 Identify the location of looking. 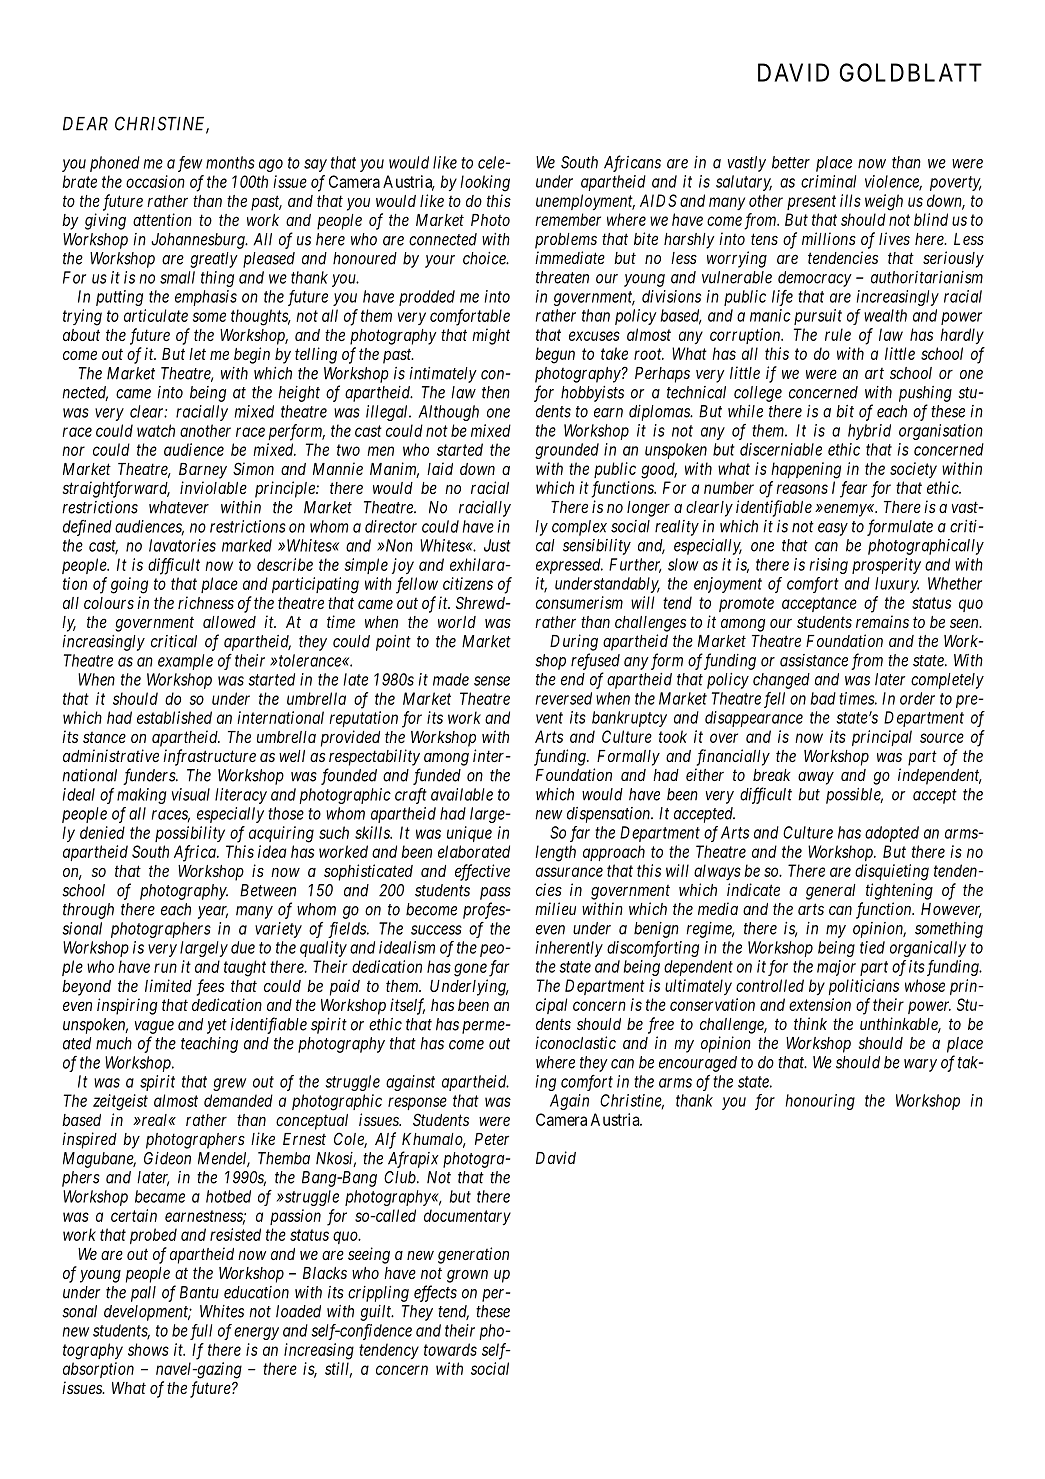
(485, 183).
